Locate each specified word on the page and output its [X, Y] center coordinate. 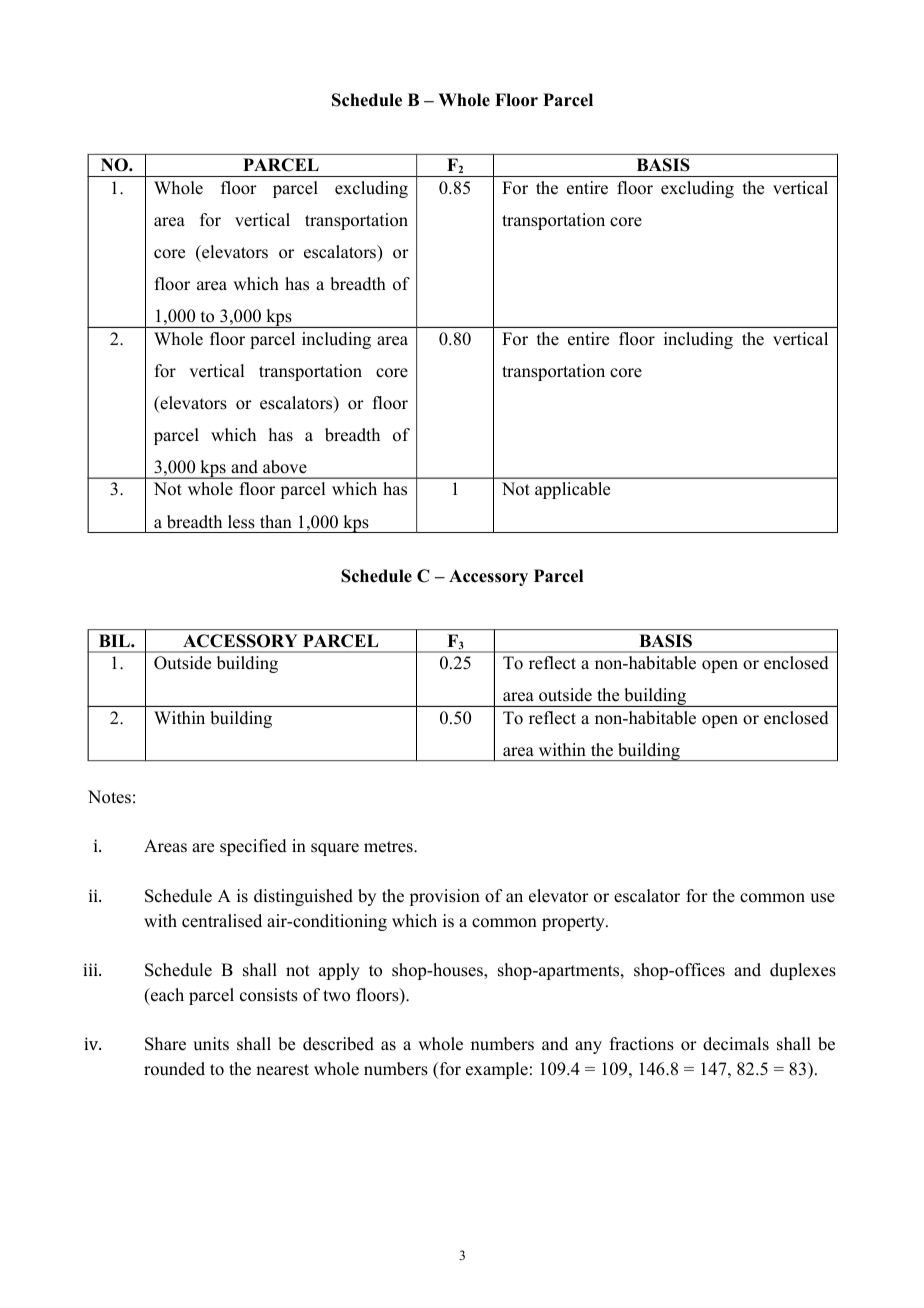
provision [445, 897]
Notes [109, 797]
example [497, 1070]
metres [389, 847]
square [335, 849]
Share [165, 1044]
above [285, 467]
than [276, 521]
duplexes [803, 971]
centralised [222, 921]
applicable [572, 490]
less [241, 522]
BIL [115, 640]
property [574, 923]
